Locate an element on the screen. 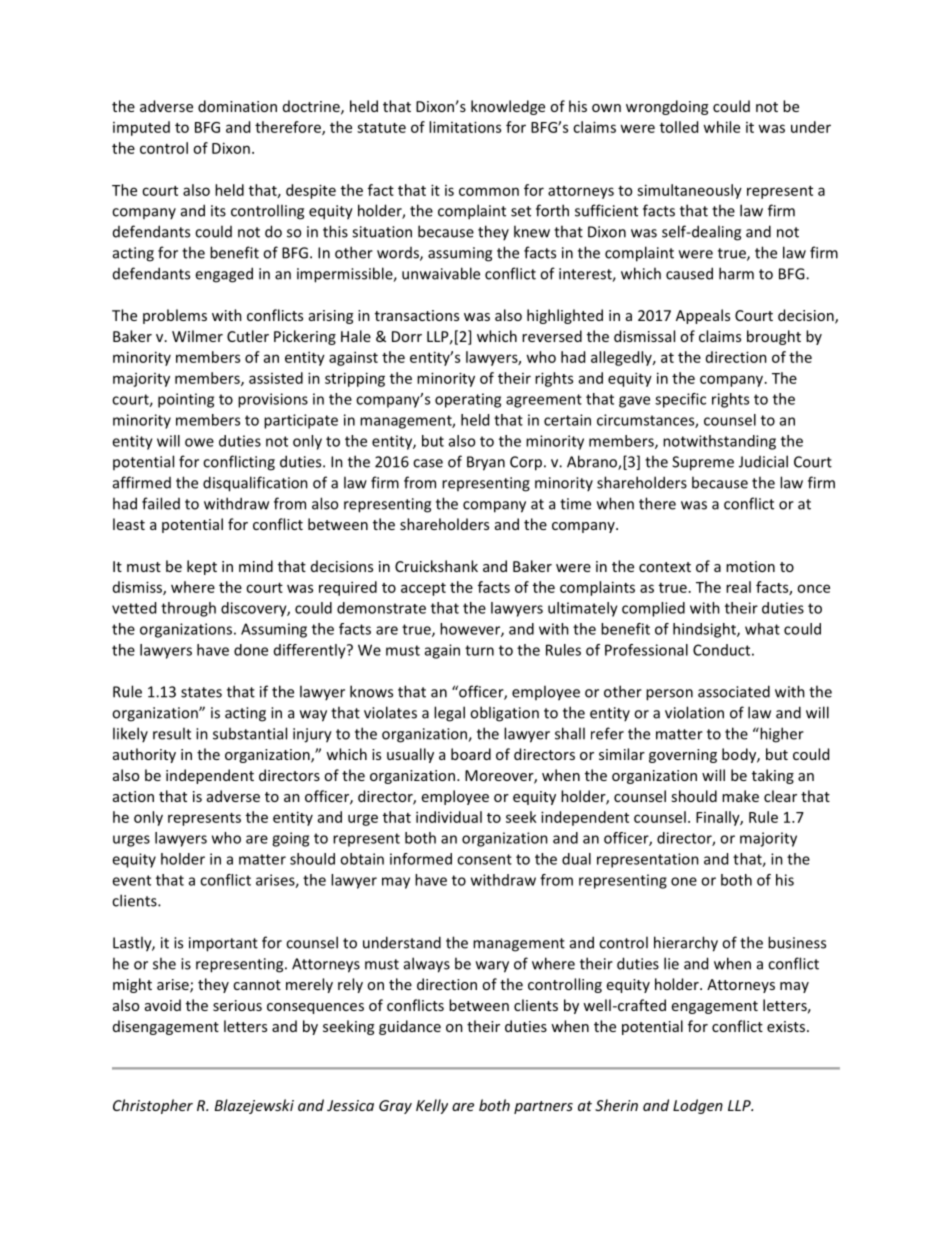 This screenshot has height=1233, width=952. Bryan is located at coordinates (486, 463).
